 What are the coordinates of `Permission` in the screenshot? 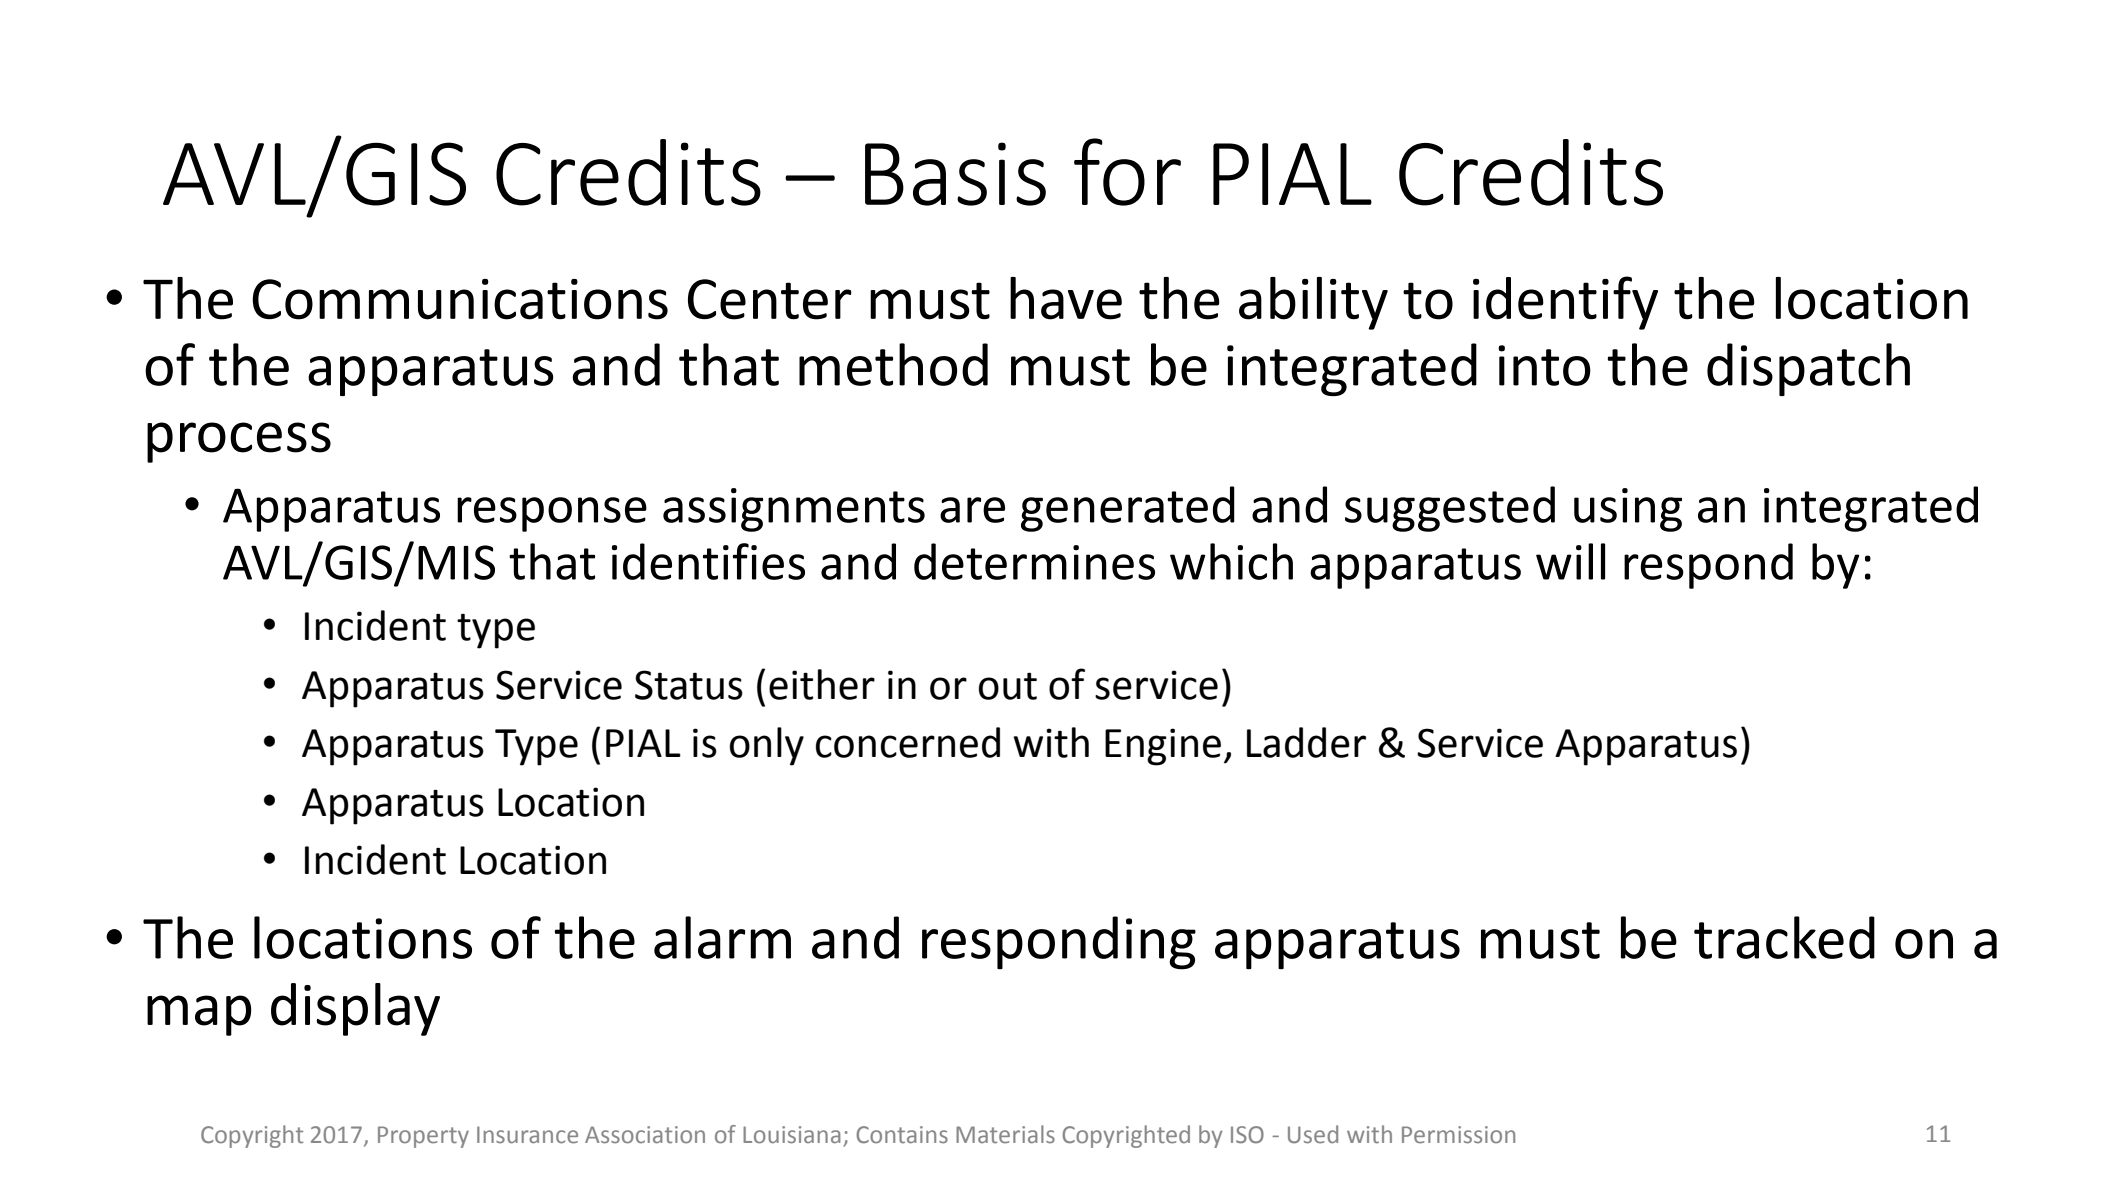 It's located at (1458, 1135).
